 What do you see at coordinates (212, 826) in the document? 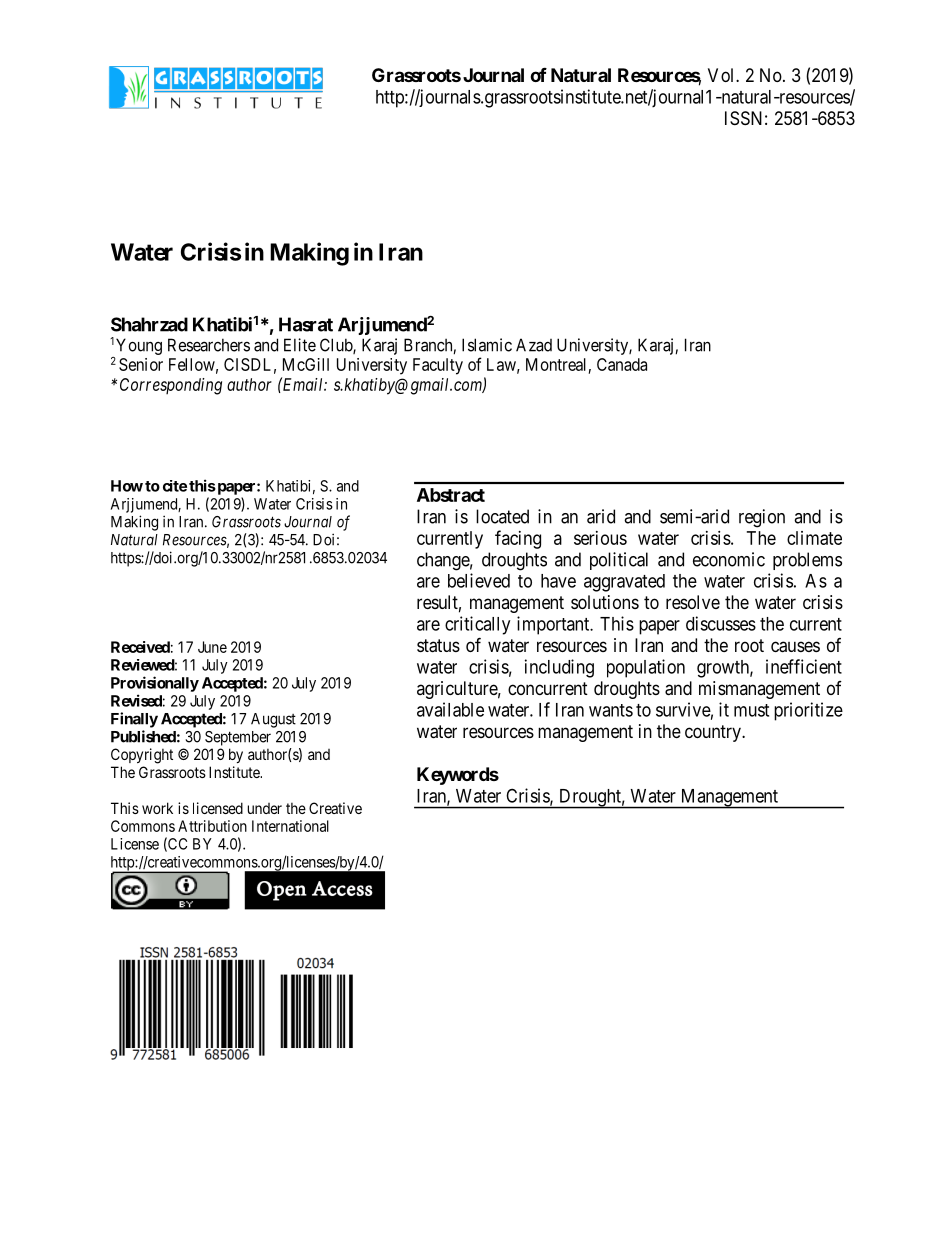
I see `Attribution` at bounding box center [212, 826].
